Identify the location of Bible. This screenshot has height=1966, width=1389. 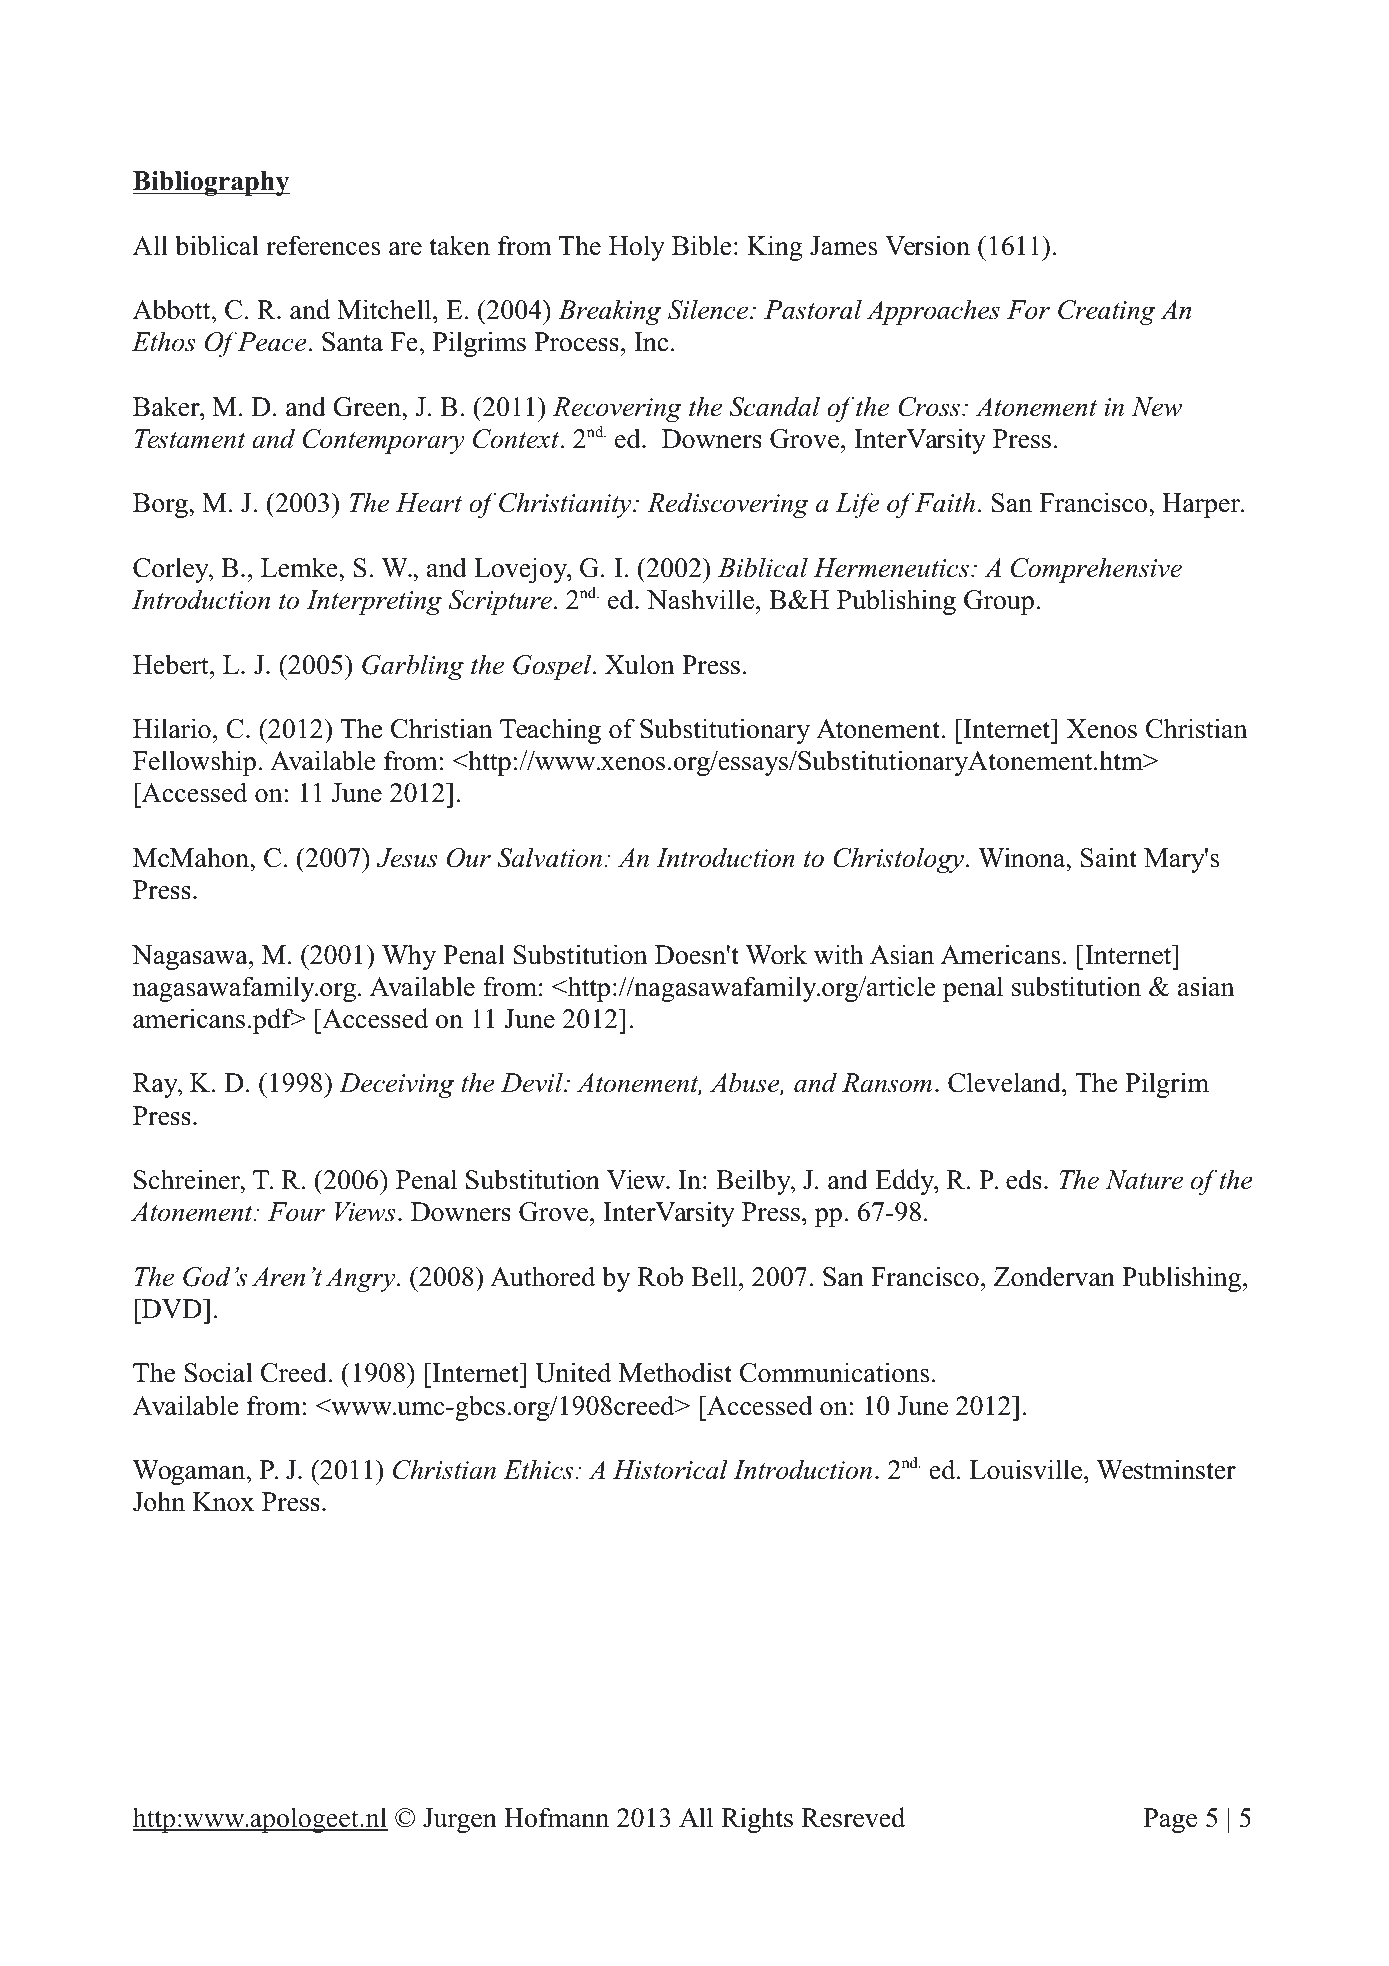
(701, 245).
